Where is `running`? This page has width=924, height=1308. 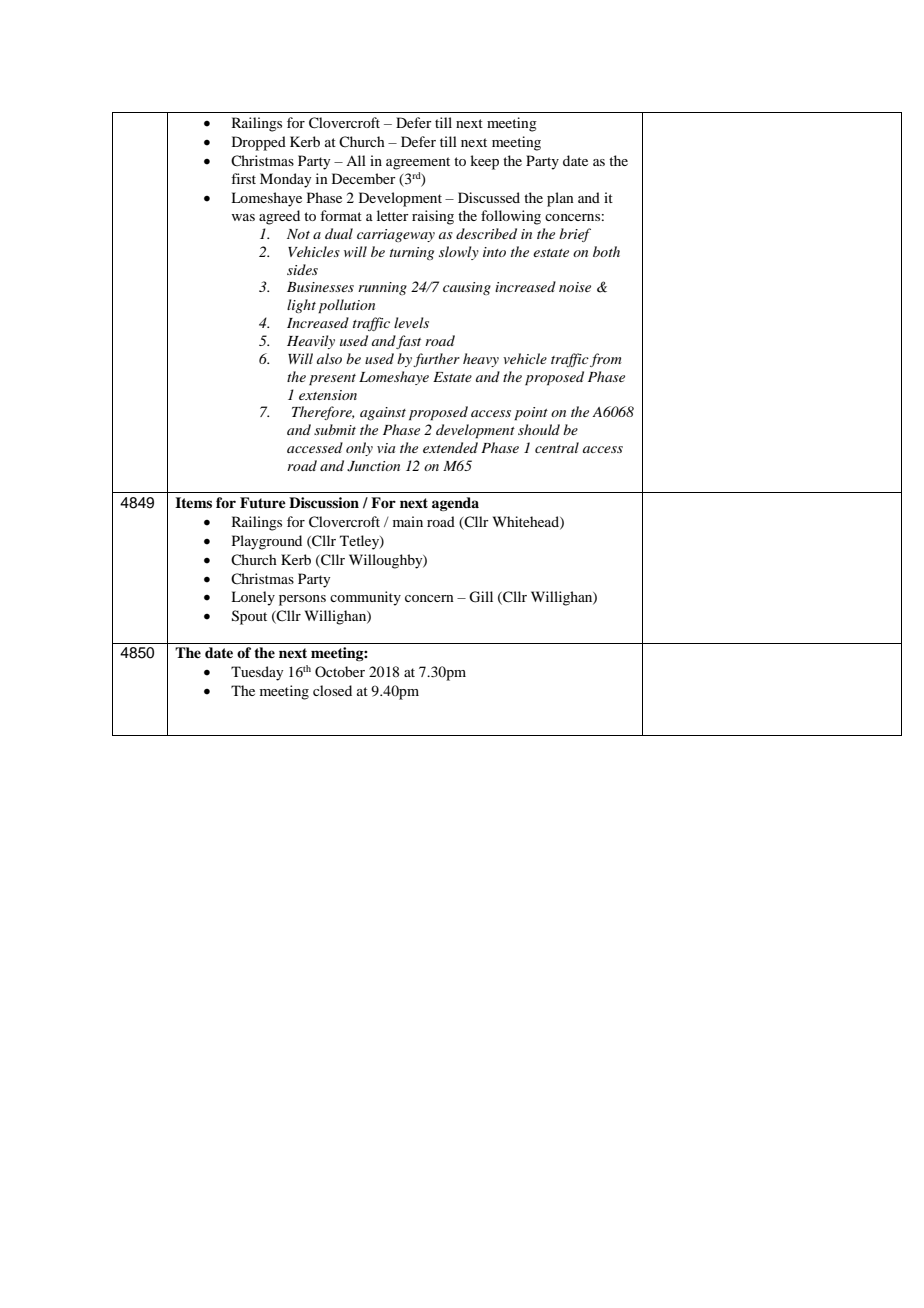
running is located at coordinates (382, 288).
